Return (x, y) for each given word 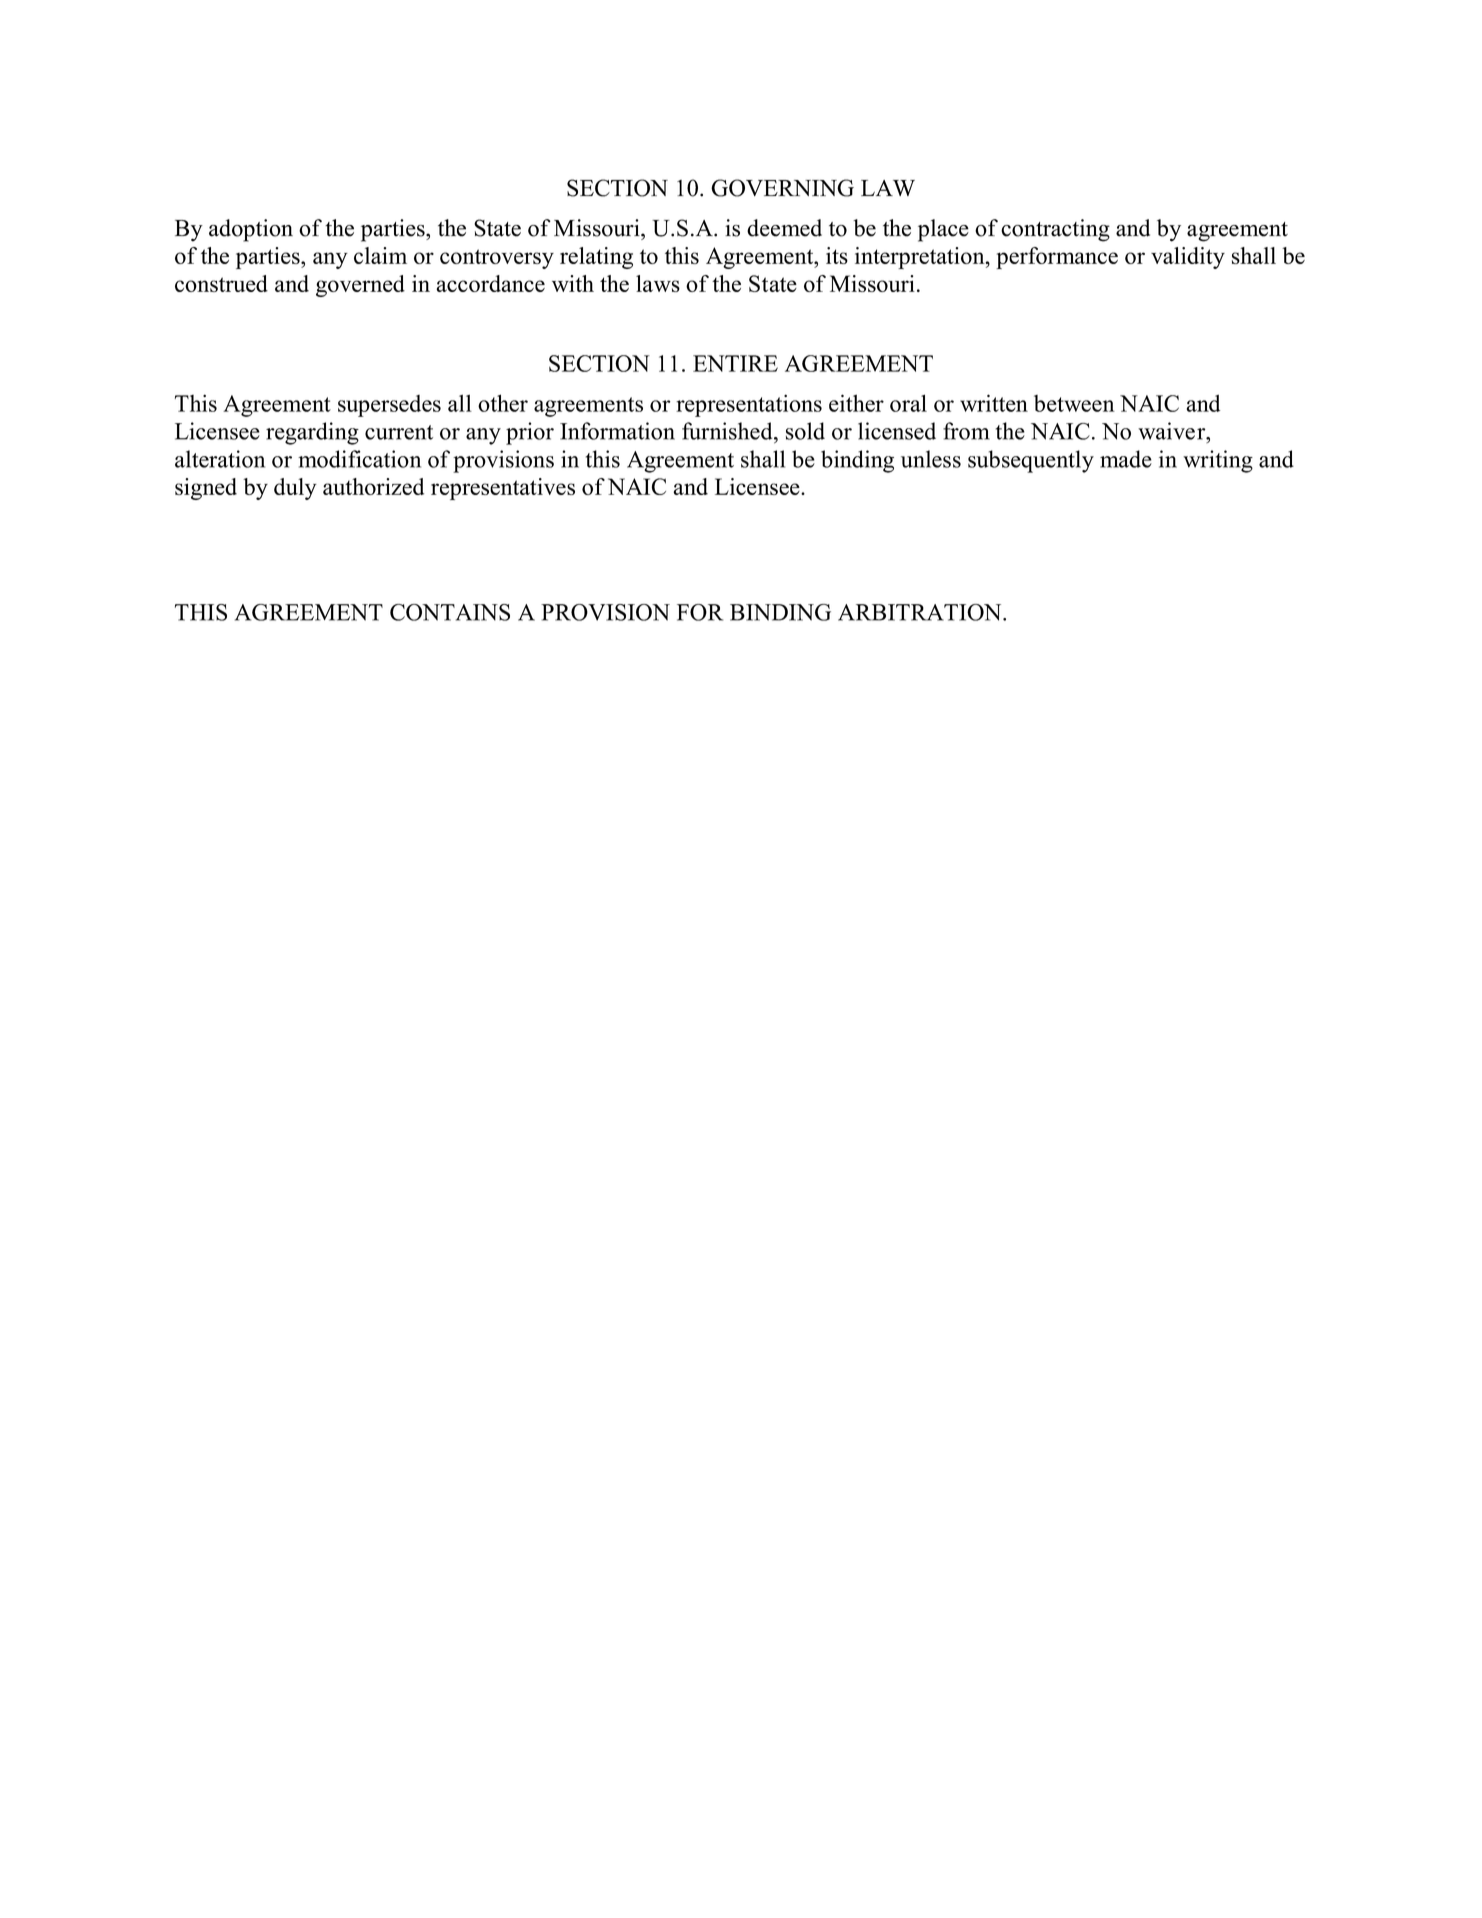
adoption (251, 230)
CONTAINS (450, 612)
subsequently (1031, 461)
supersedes (389, 406)
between (1074, 403)
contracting (1055, 230)
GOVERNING (782, 188)
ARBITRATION (921, 612)
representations (749, 405)
